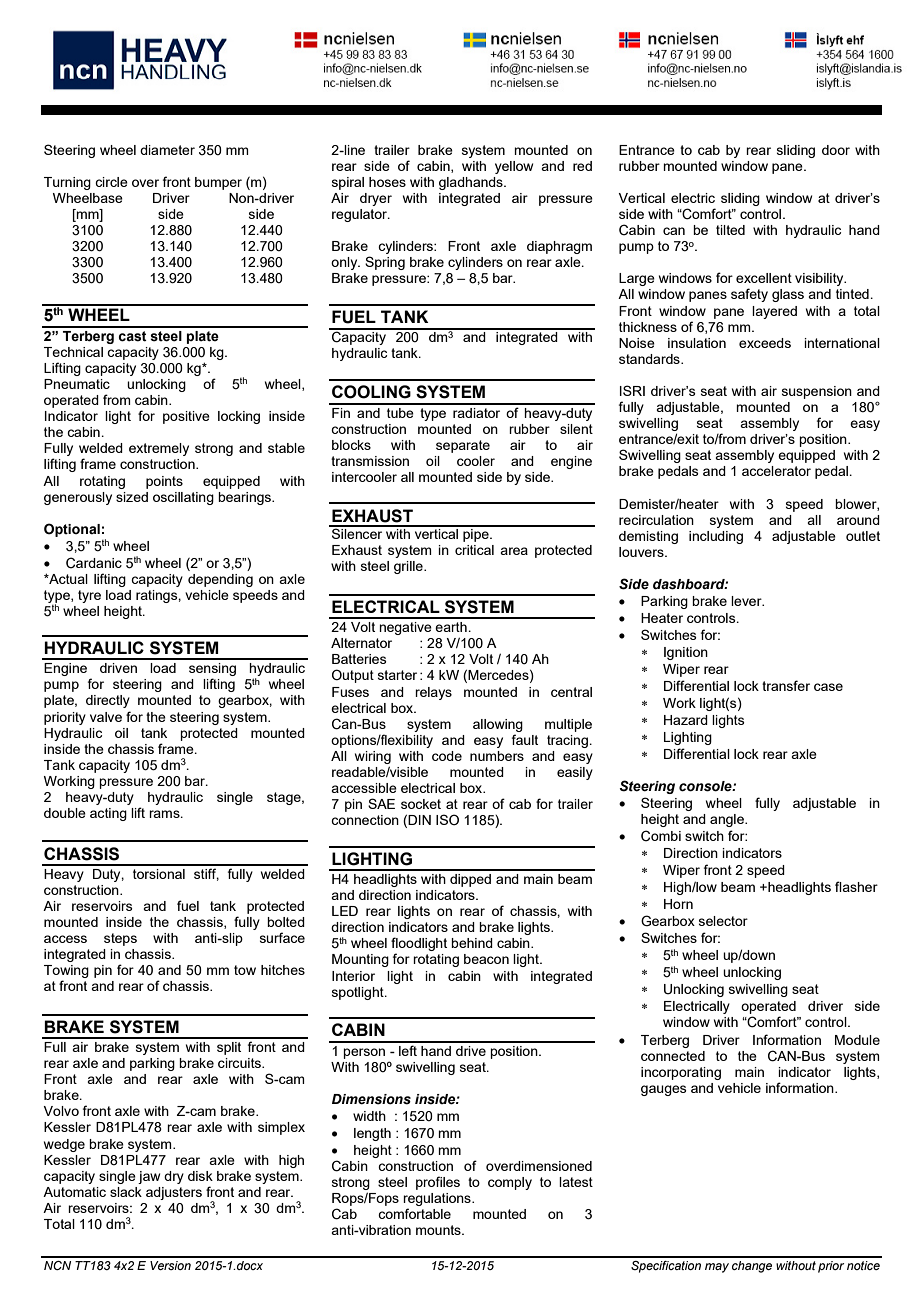  What do you see at coordinates (786, 685) in the image?
I see `transfer` at bounding box center [786, 685].
